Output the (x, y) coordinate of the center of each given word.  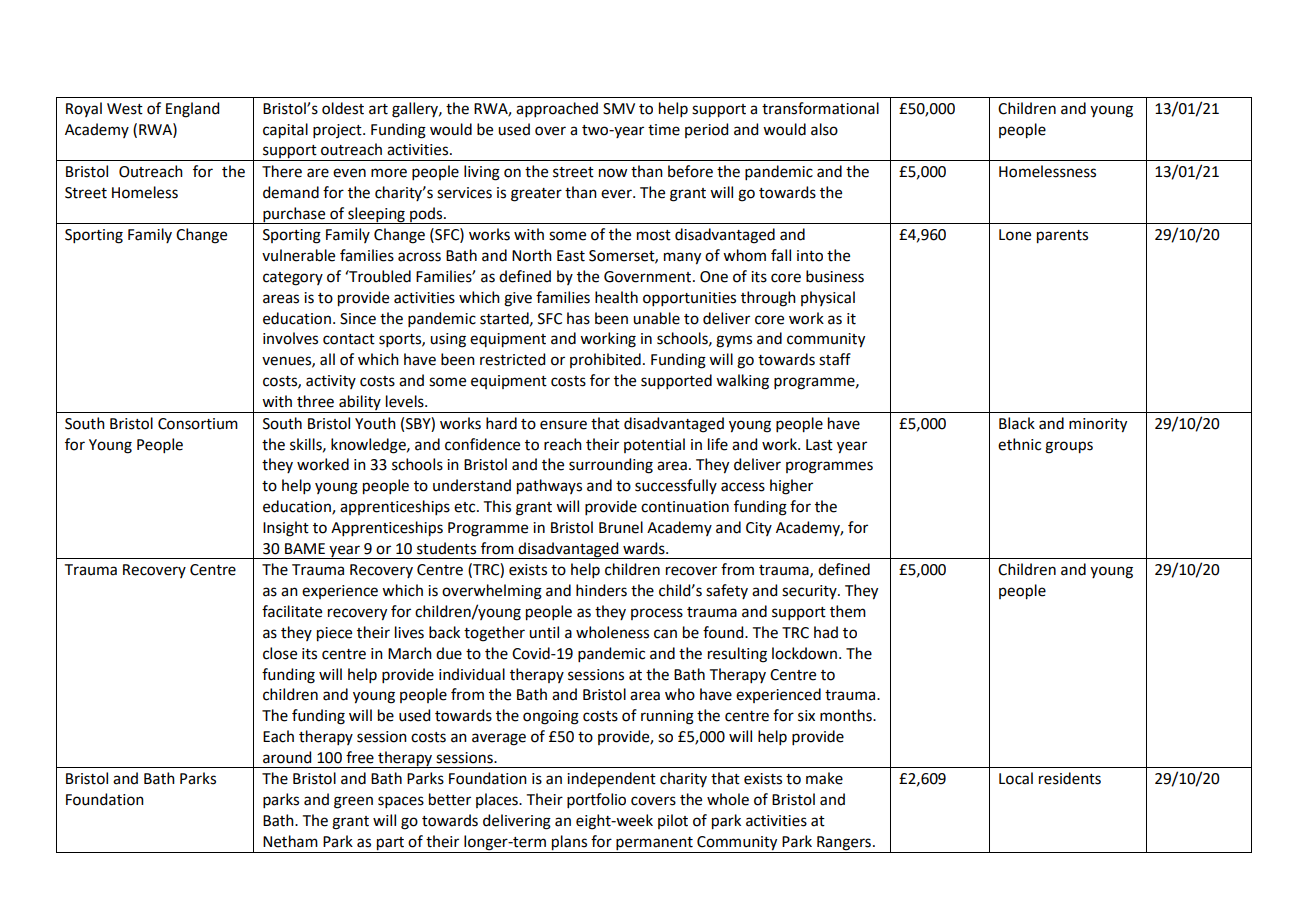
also (824, 129)
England (192, 110)
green (353, 802)
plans (569, 844)
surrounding (611, 466)
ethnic (1019, 444)
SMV (619, 109)
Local (1016, 778)
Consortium (198, 424)
